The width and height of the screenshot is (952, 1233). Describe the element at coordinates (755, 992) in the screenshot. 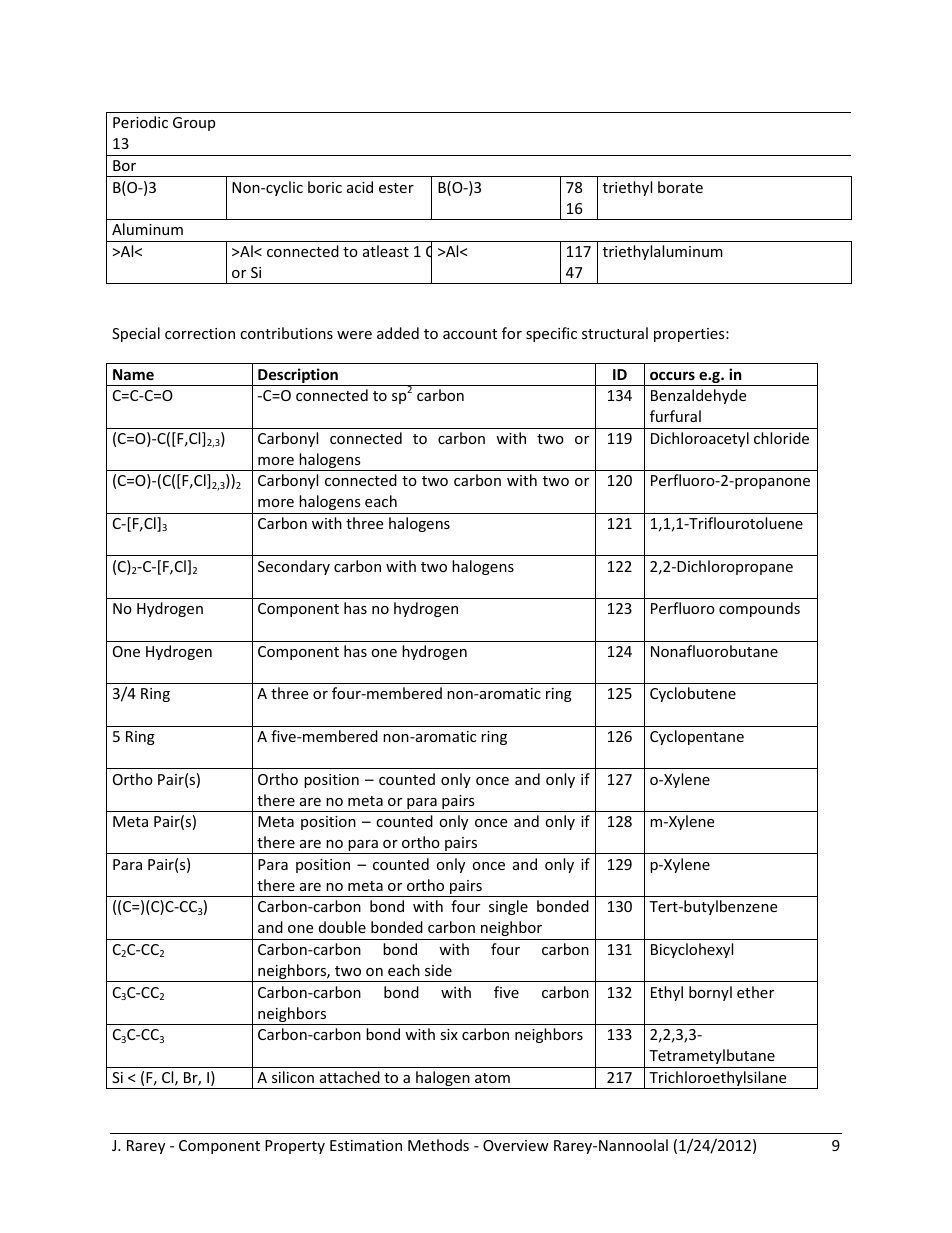

I see `ether` at that location.
